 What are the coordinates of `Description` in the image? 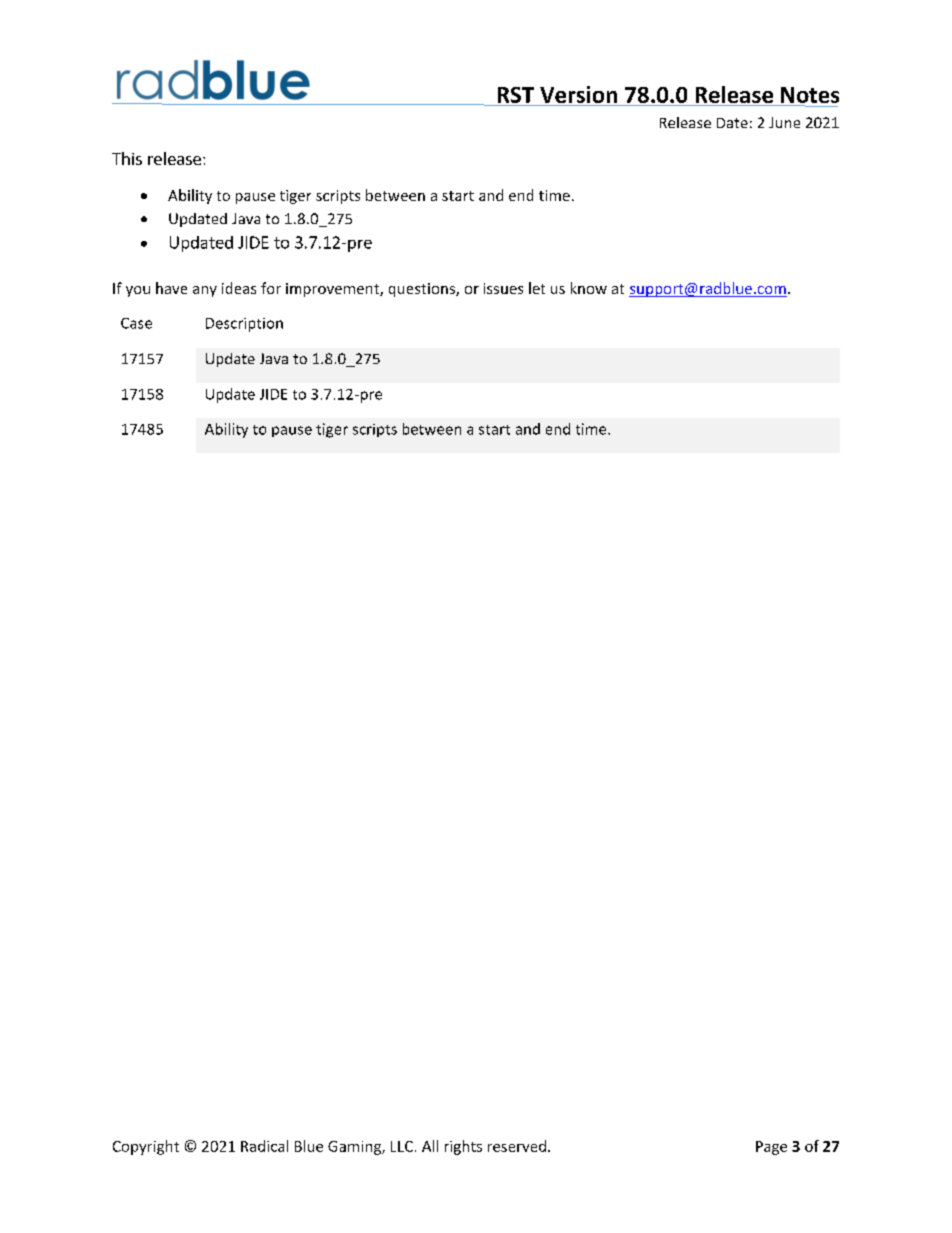 It's located at (244, 325).
